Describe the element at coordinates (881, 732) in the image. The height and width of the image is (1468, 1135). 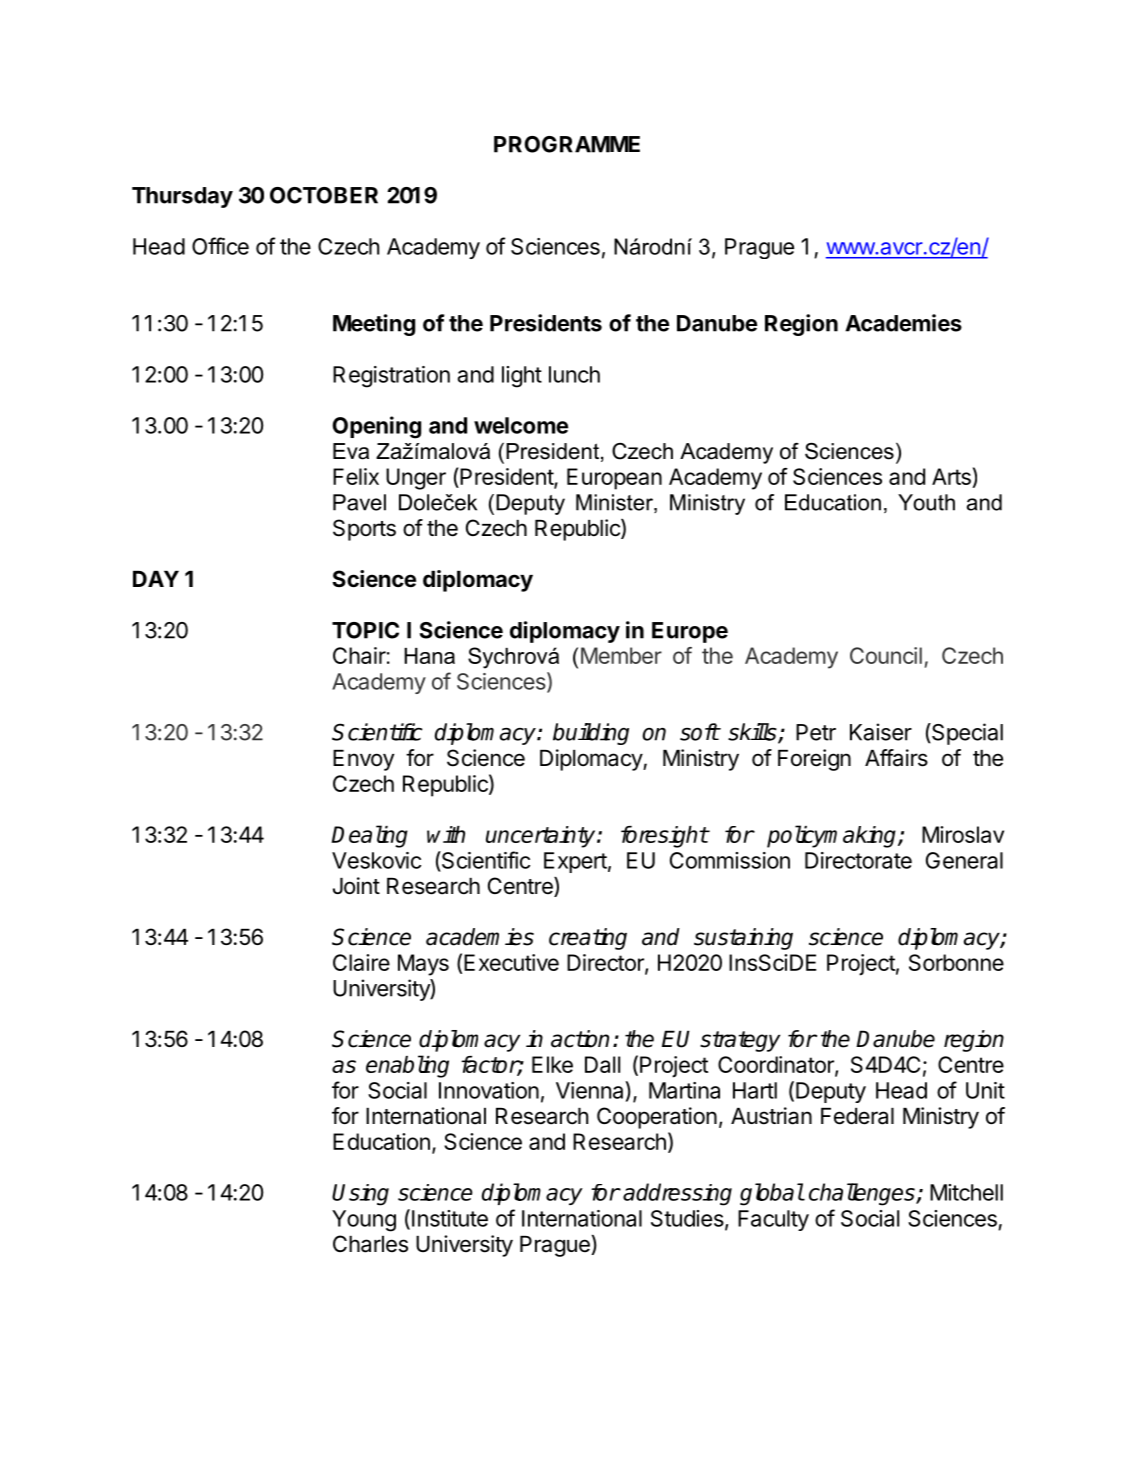
I see `Kaiser` at that location.
